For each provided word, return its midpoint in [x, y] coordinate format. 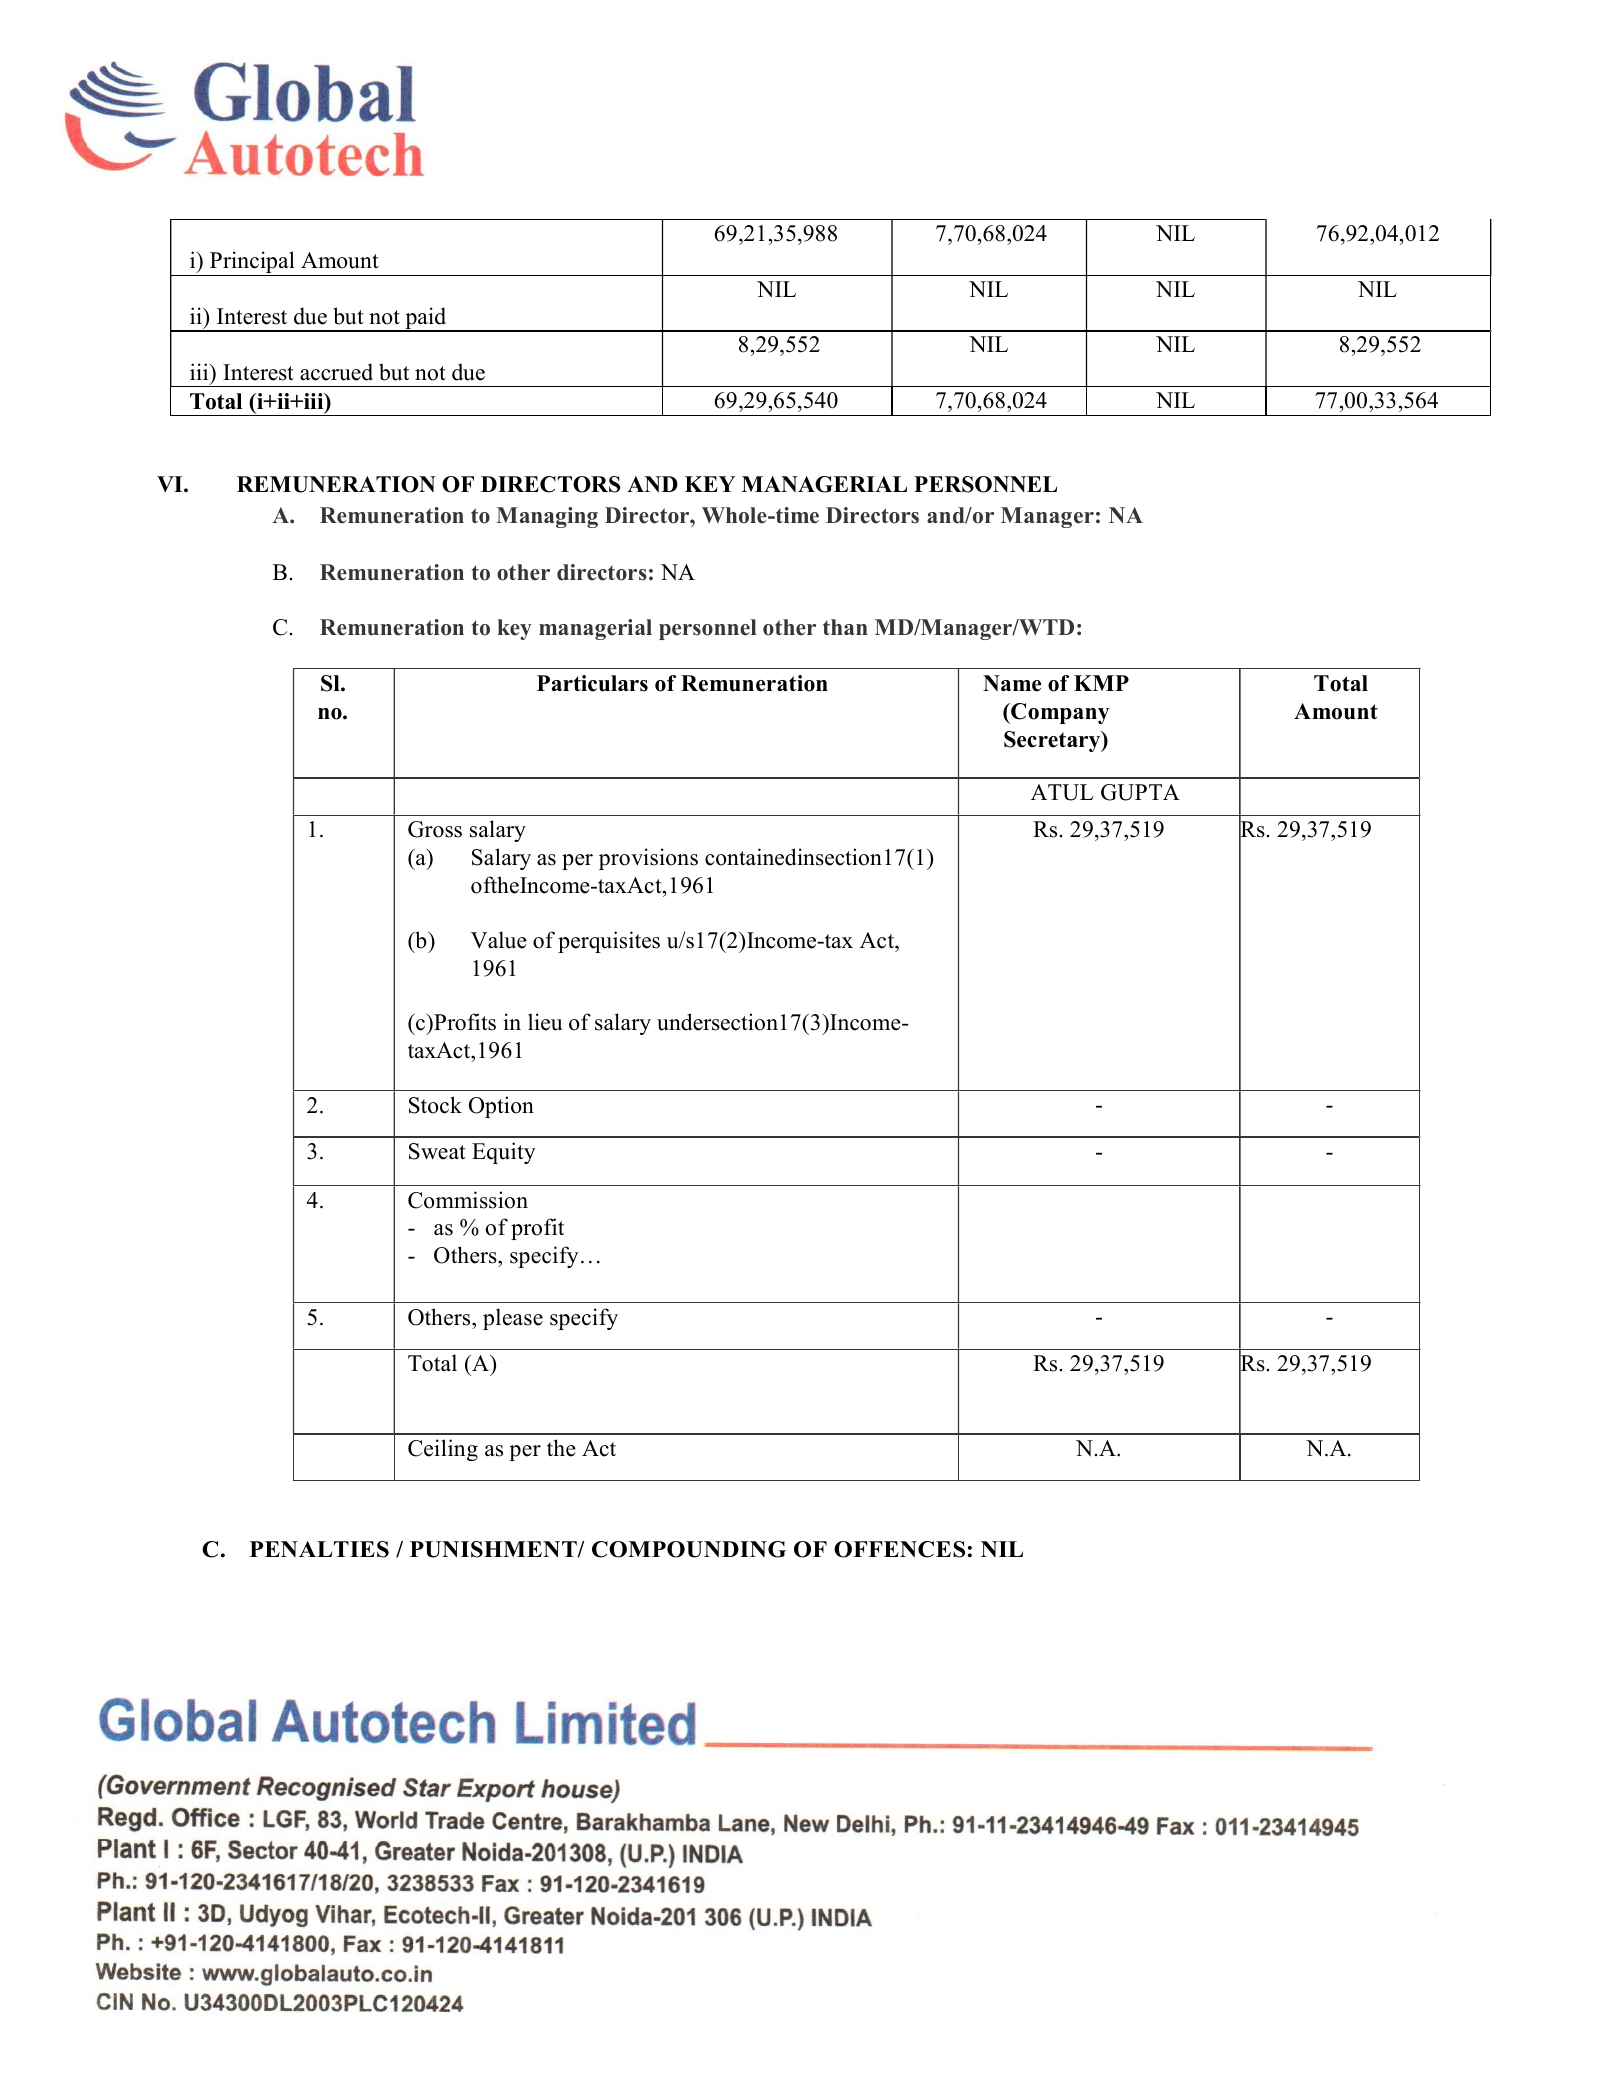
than [845, 627]
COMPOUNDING [689, 1549]
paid [426, 319]
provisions [648, 859]
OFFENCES [899, 1549]
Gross [435, 829]
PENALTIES [319, 1549]
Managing [547, 517]
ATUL [1062, 792]
